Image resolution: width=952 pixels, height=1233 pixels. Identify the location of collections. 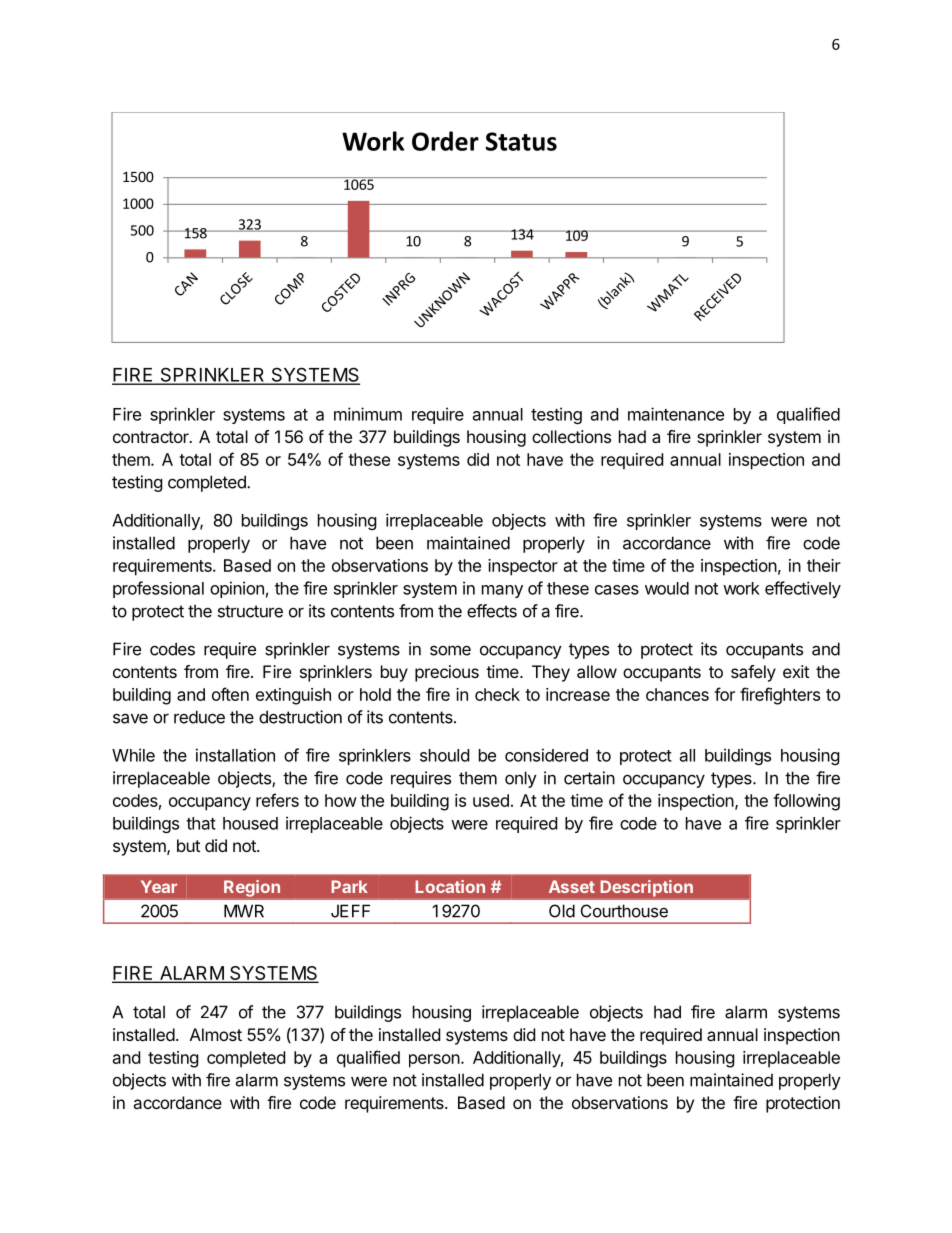
(571, 436).
